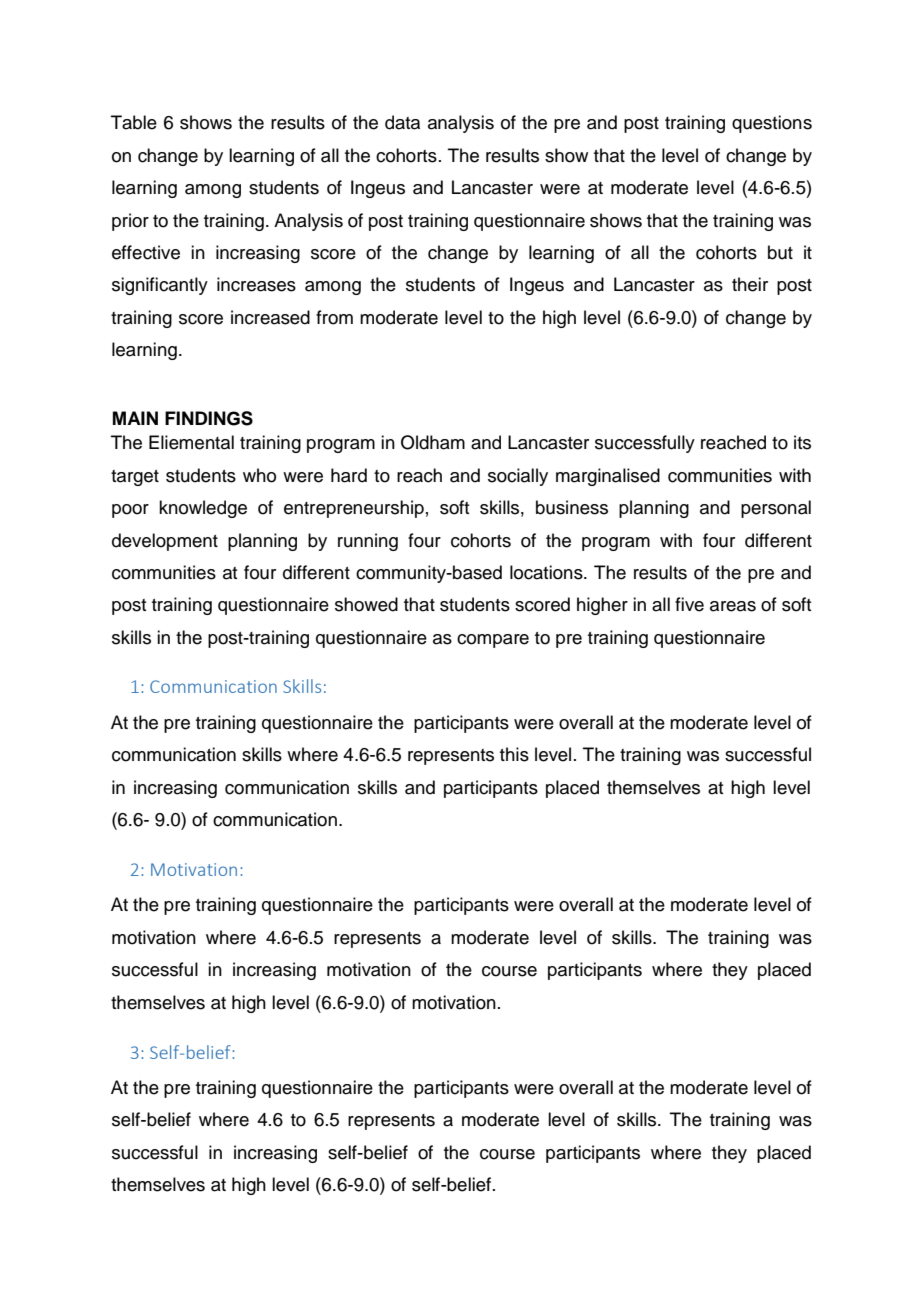  I want to click on from, so click(334, 317).
